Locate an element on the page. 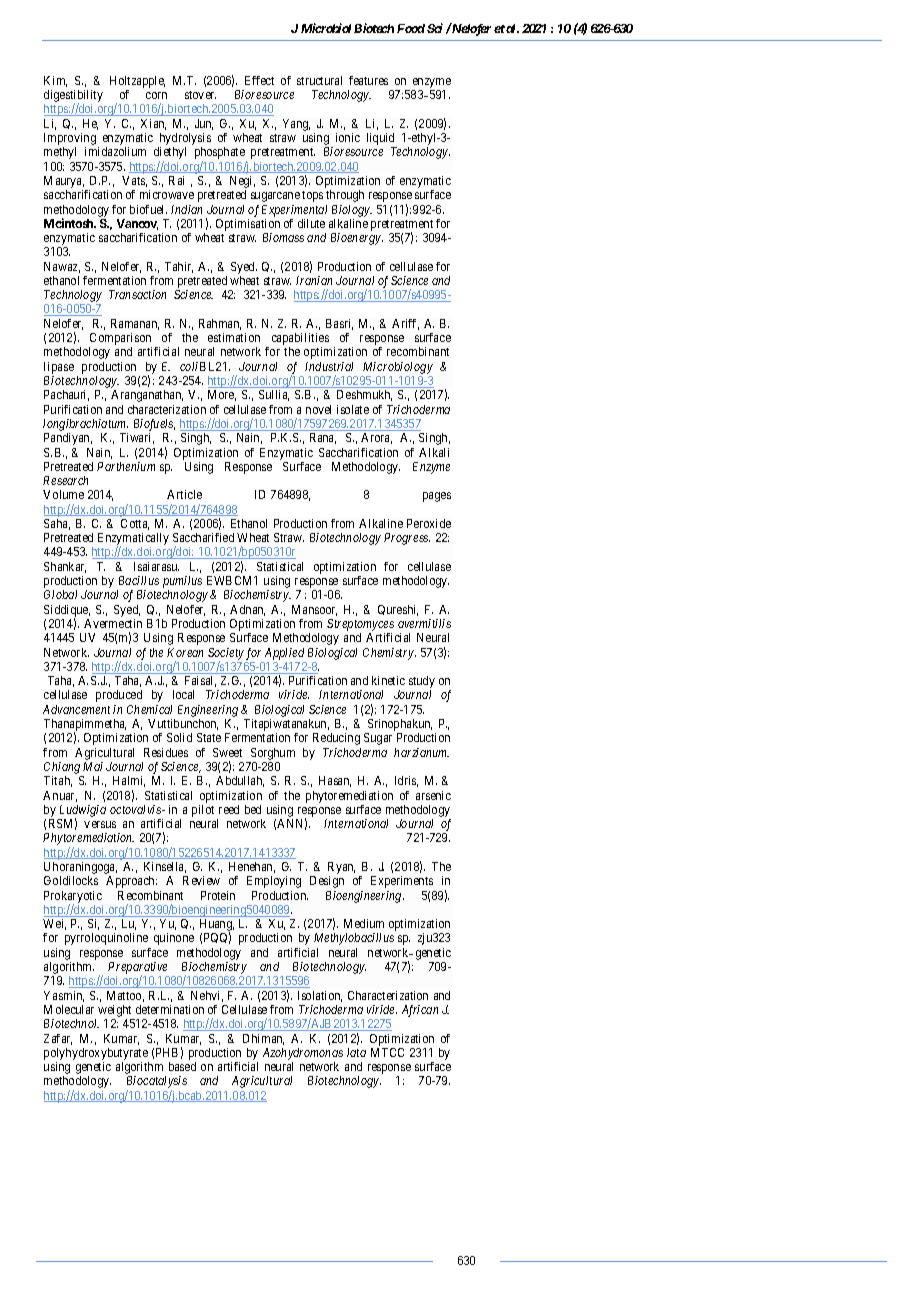 The image size is (924, 1308). Effect is located at coordinates (259, 80).
